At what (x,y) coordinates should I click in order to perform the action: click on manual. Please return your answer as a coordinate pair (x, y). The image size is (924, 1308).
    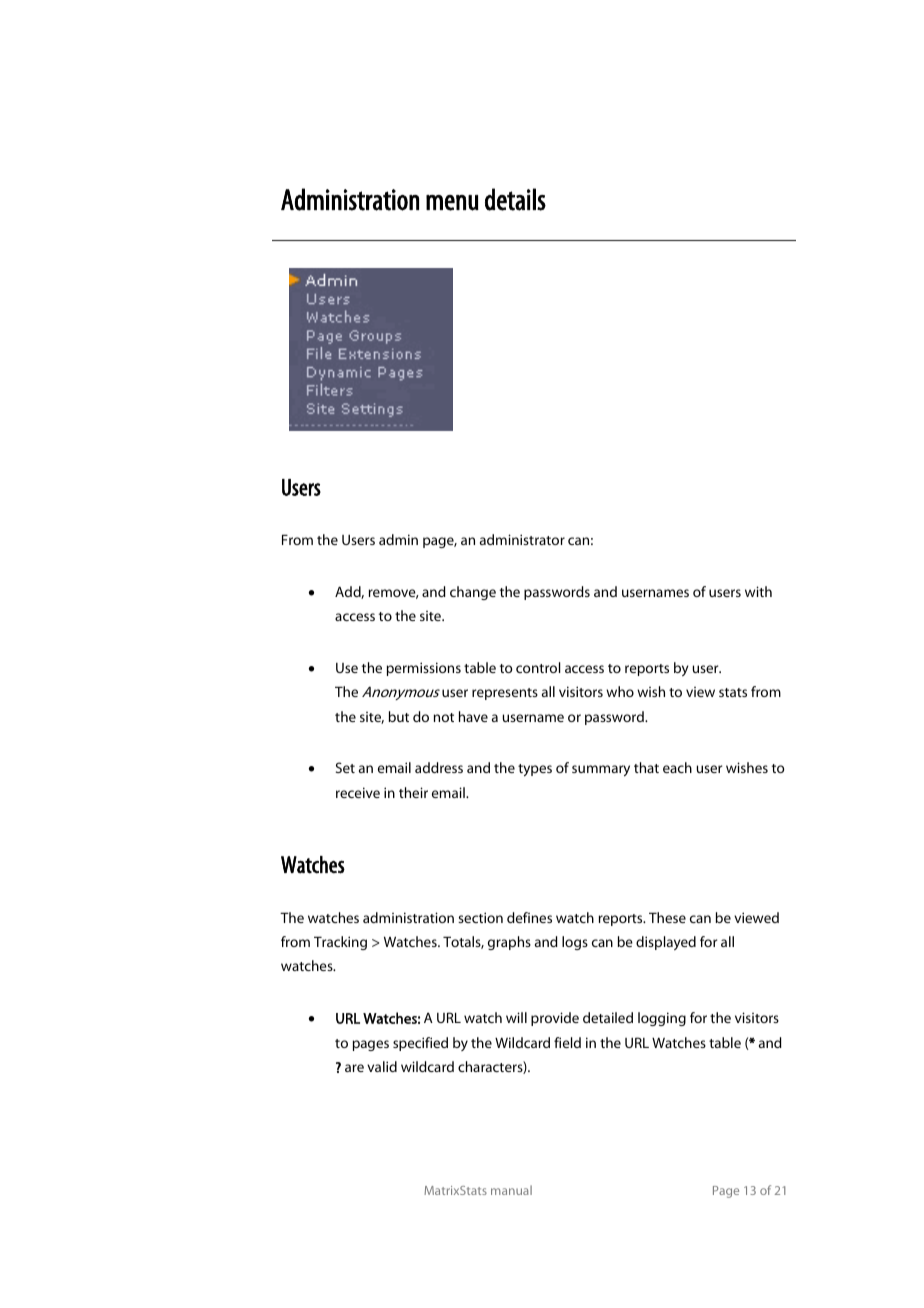
    Looking at the image, I should click on (511, 1190).
